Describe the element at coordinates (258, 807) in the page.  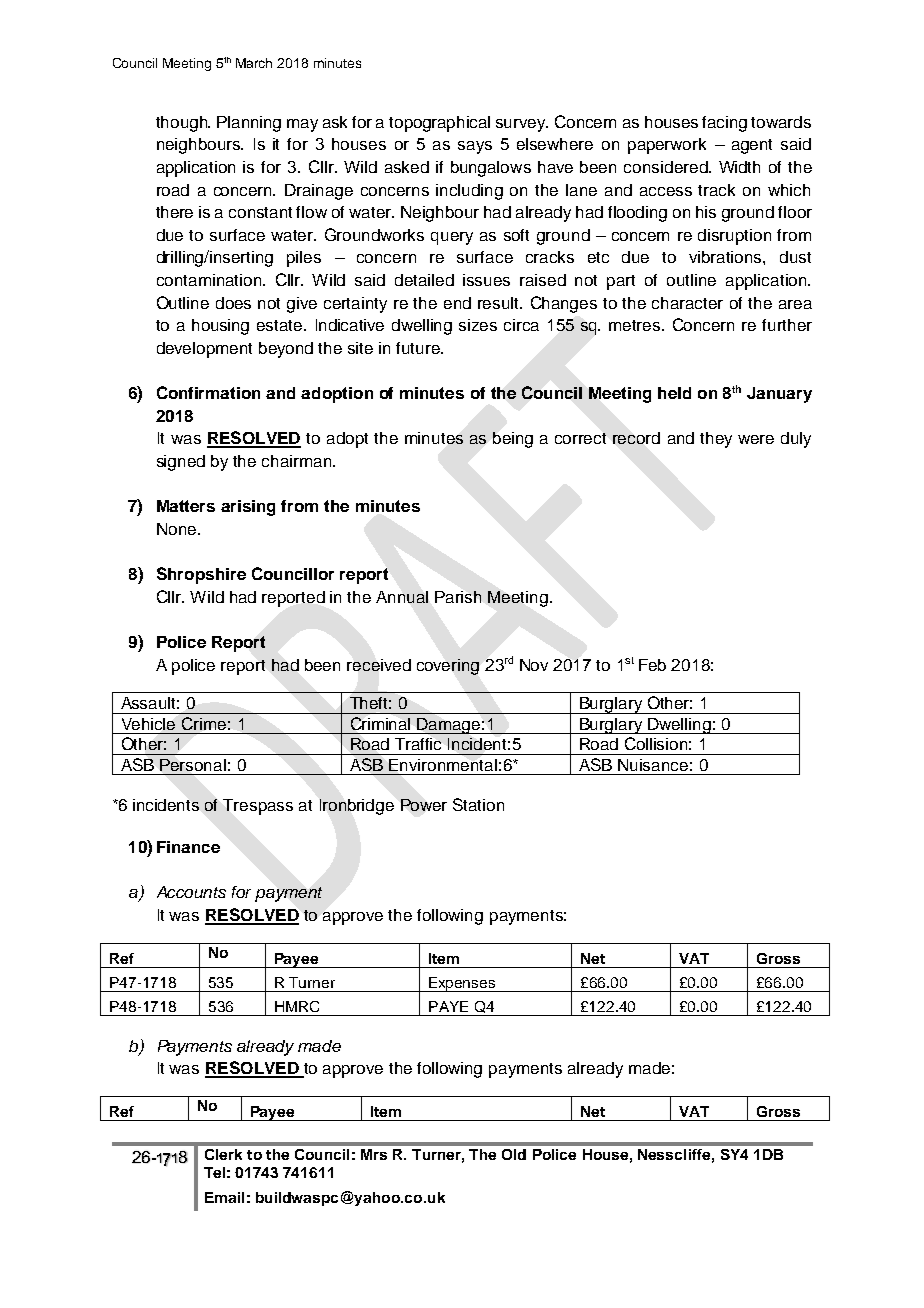
I see `Trespass` at that location.
